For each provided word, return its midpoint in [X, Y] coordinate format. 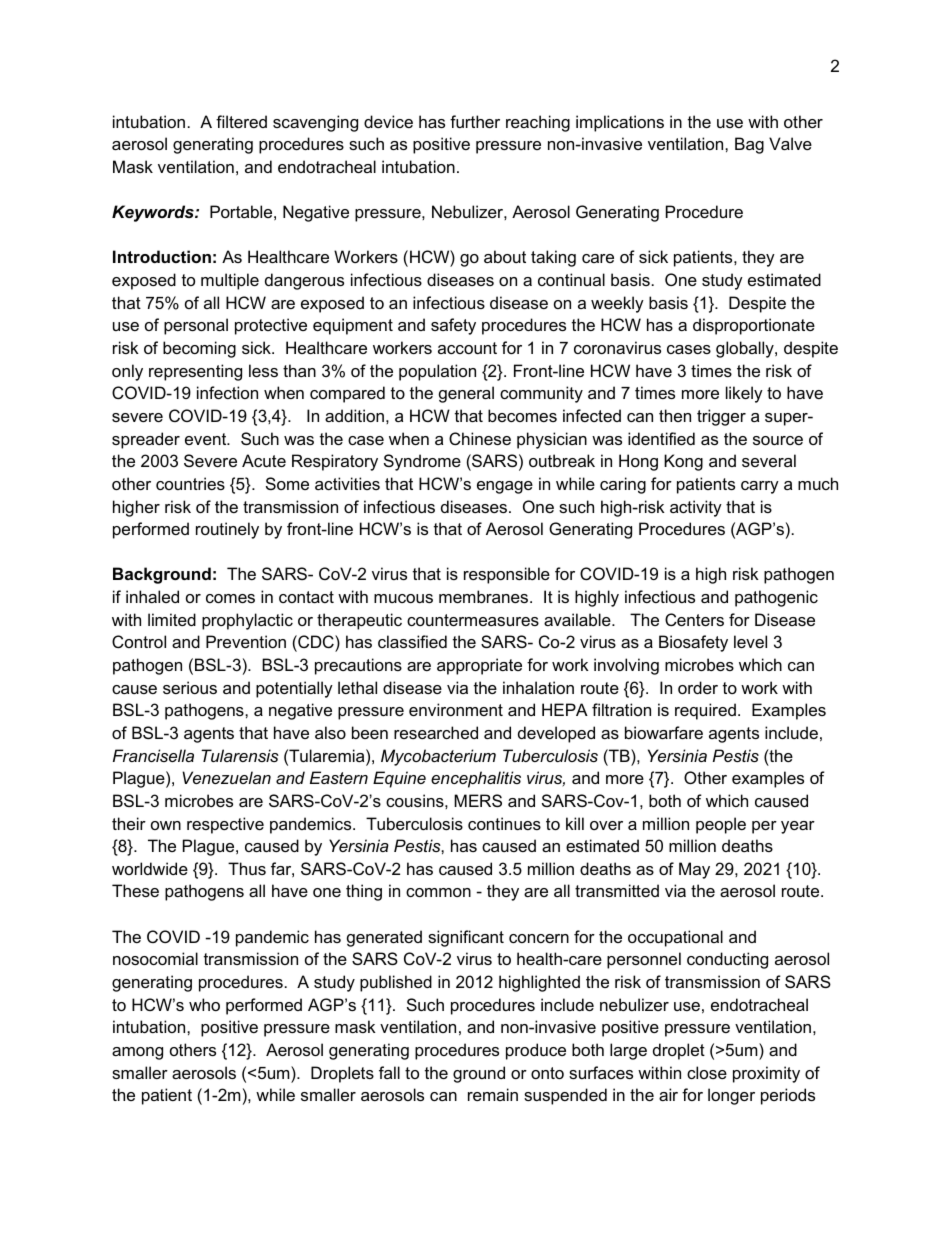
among [137, 1053]
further [475, 121]
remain [493, 1094]
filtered [241, 121]
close [707, 1072]
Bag [749, 145]
